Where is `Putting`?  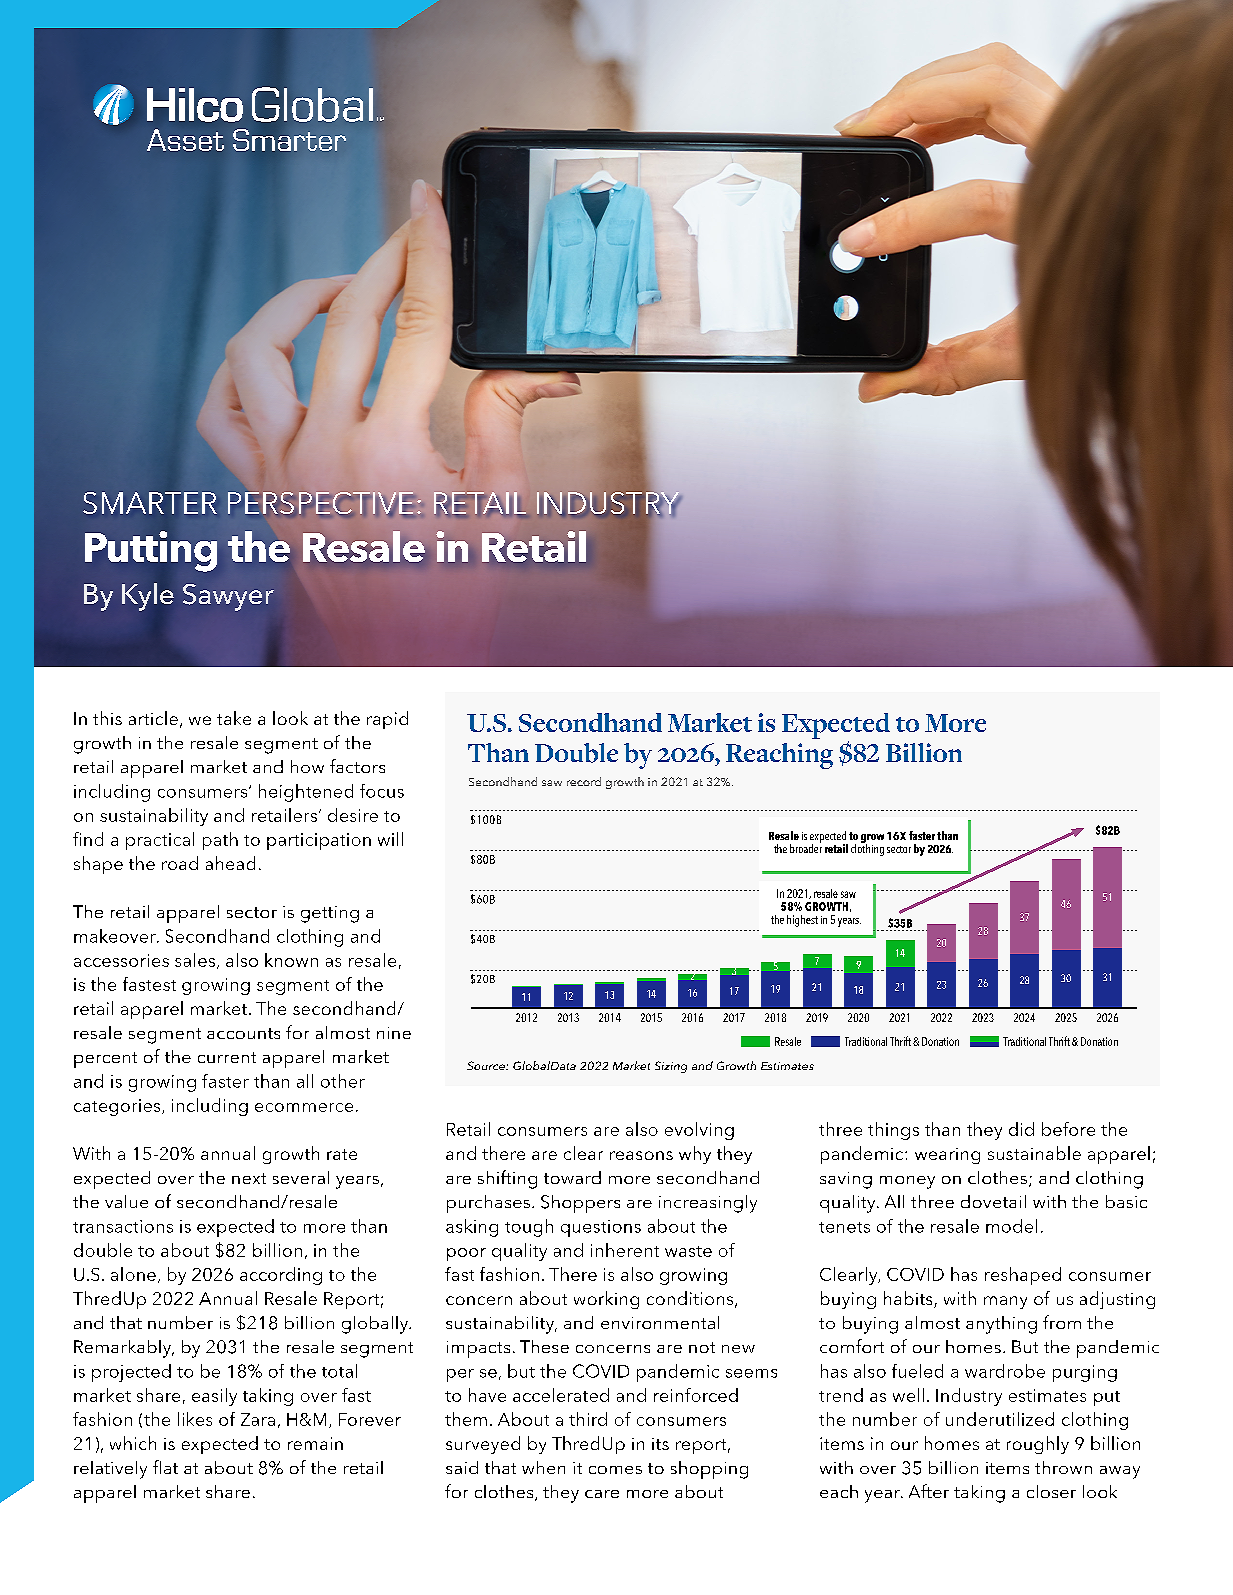 Putting is located at coordinates (151, 551).
